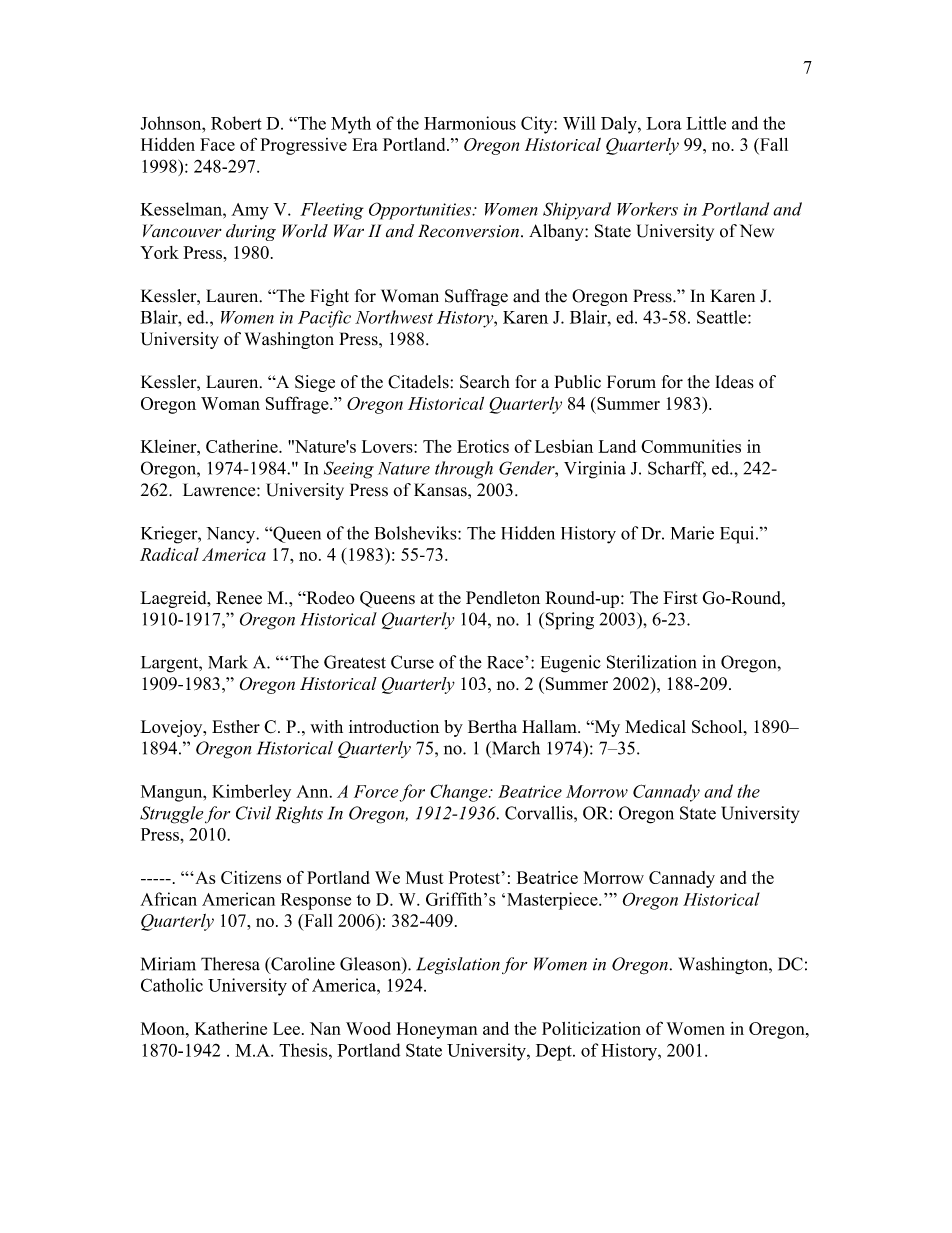 This image has width=952, height=1233. What do you see at coordinates (464, 470) in the image?
I see `through` at bounding box center [464, 470].
